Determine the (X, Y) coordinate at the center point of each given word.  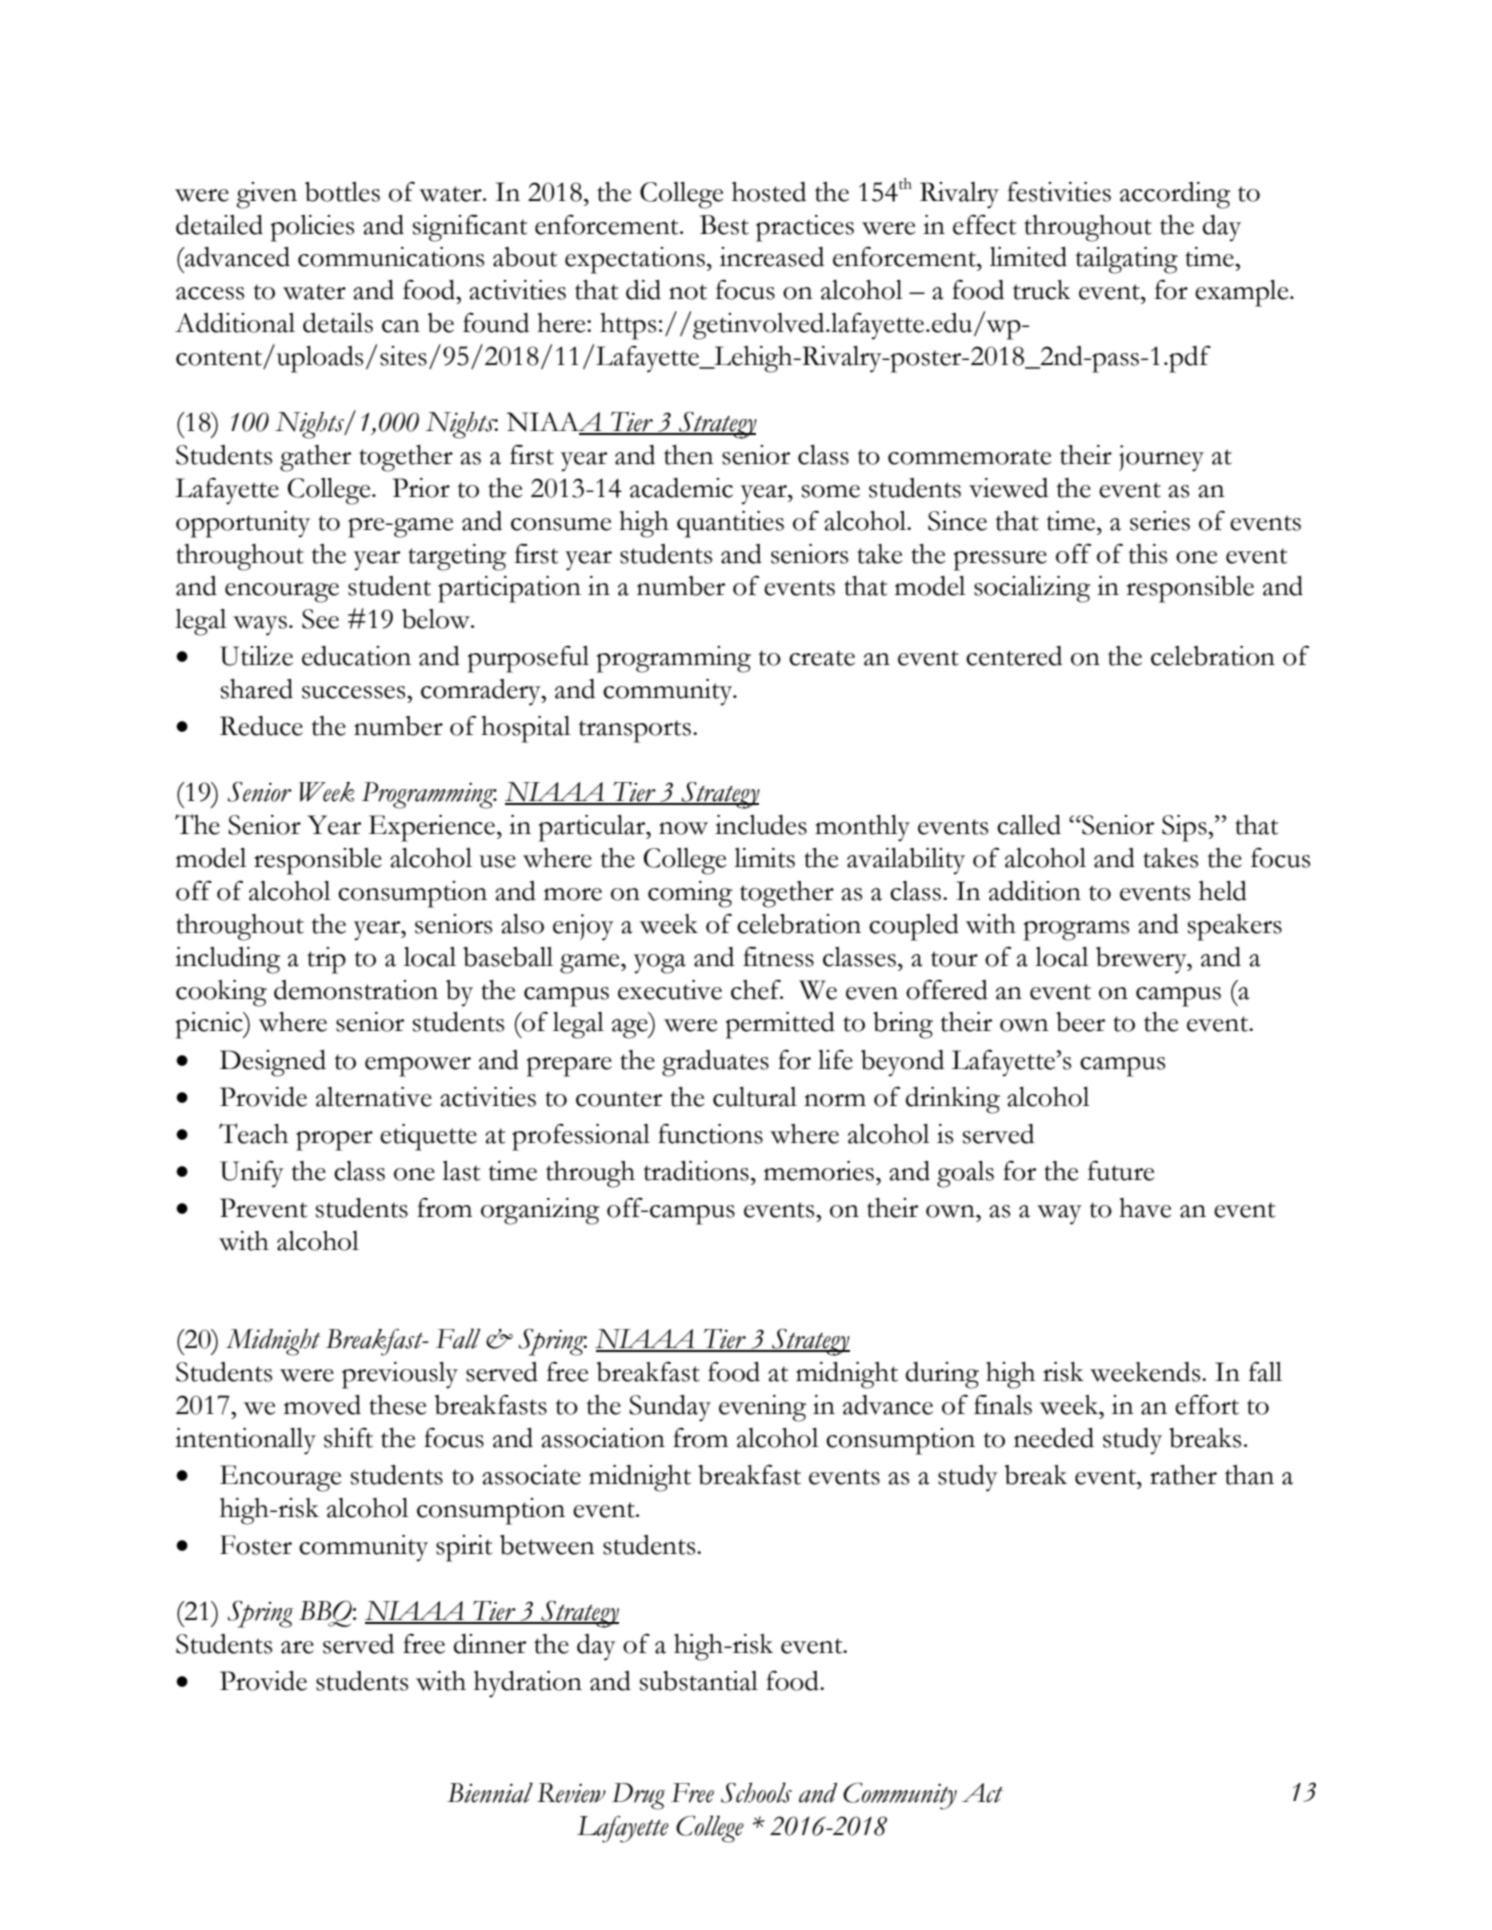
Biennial (490, 1792)
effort (1207, 1405)
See (320, 619)
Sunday (670, 1408)
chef (757, 990)
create (822, 658)
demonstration (356, 990)
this (1147, 554)
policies (312, 228)
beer (1080, 1022)
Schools (756, 1792)
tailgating (1126, 260)
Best (724, 225)
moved (322, 1405)
